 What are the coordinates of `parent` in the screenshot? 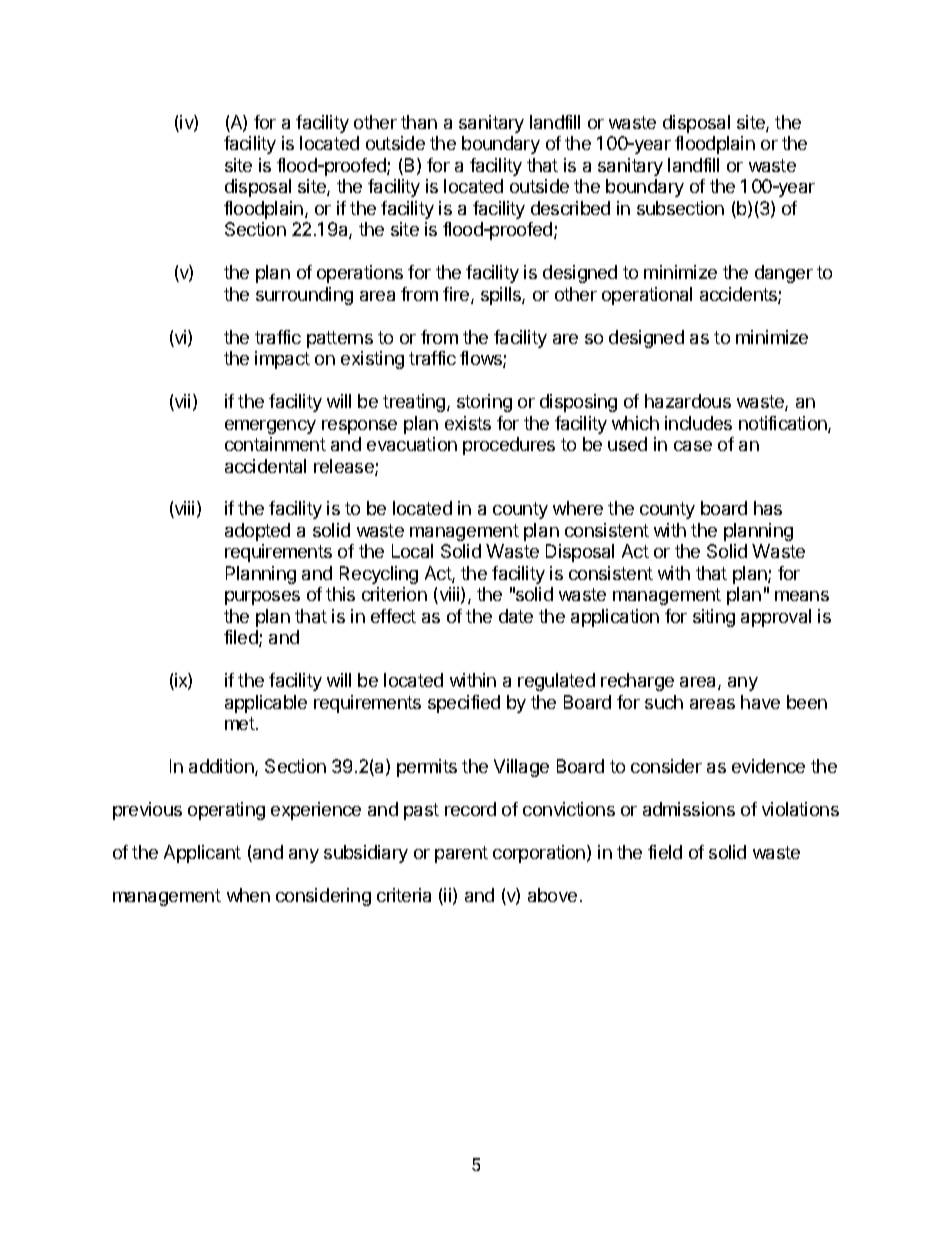 It's located at (461, 854).
